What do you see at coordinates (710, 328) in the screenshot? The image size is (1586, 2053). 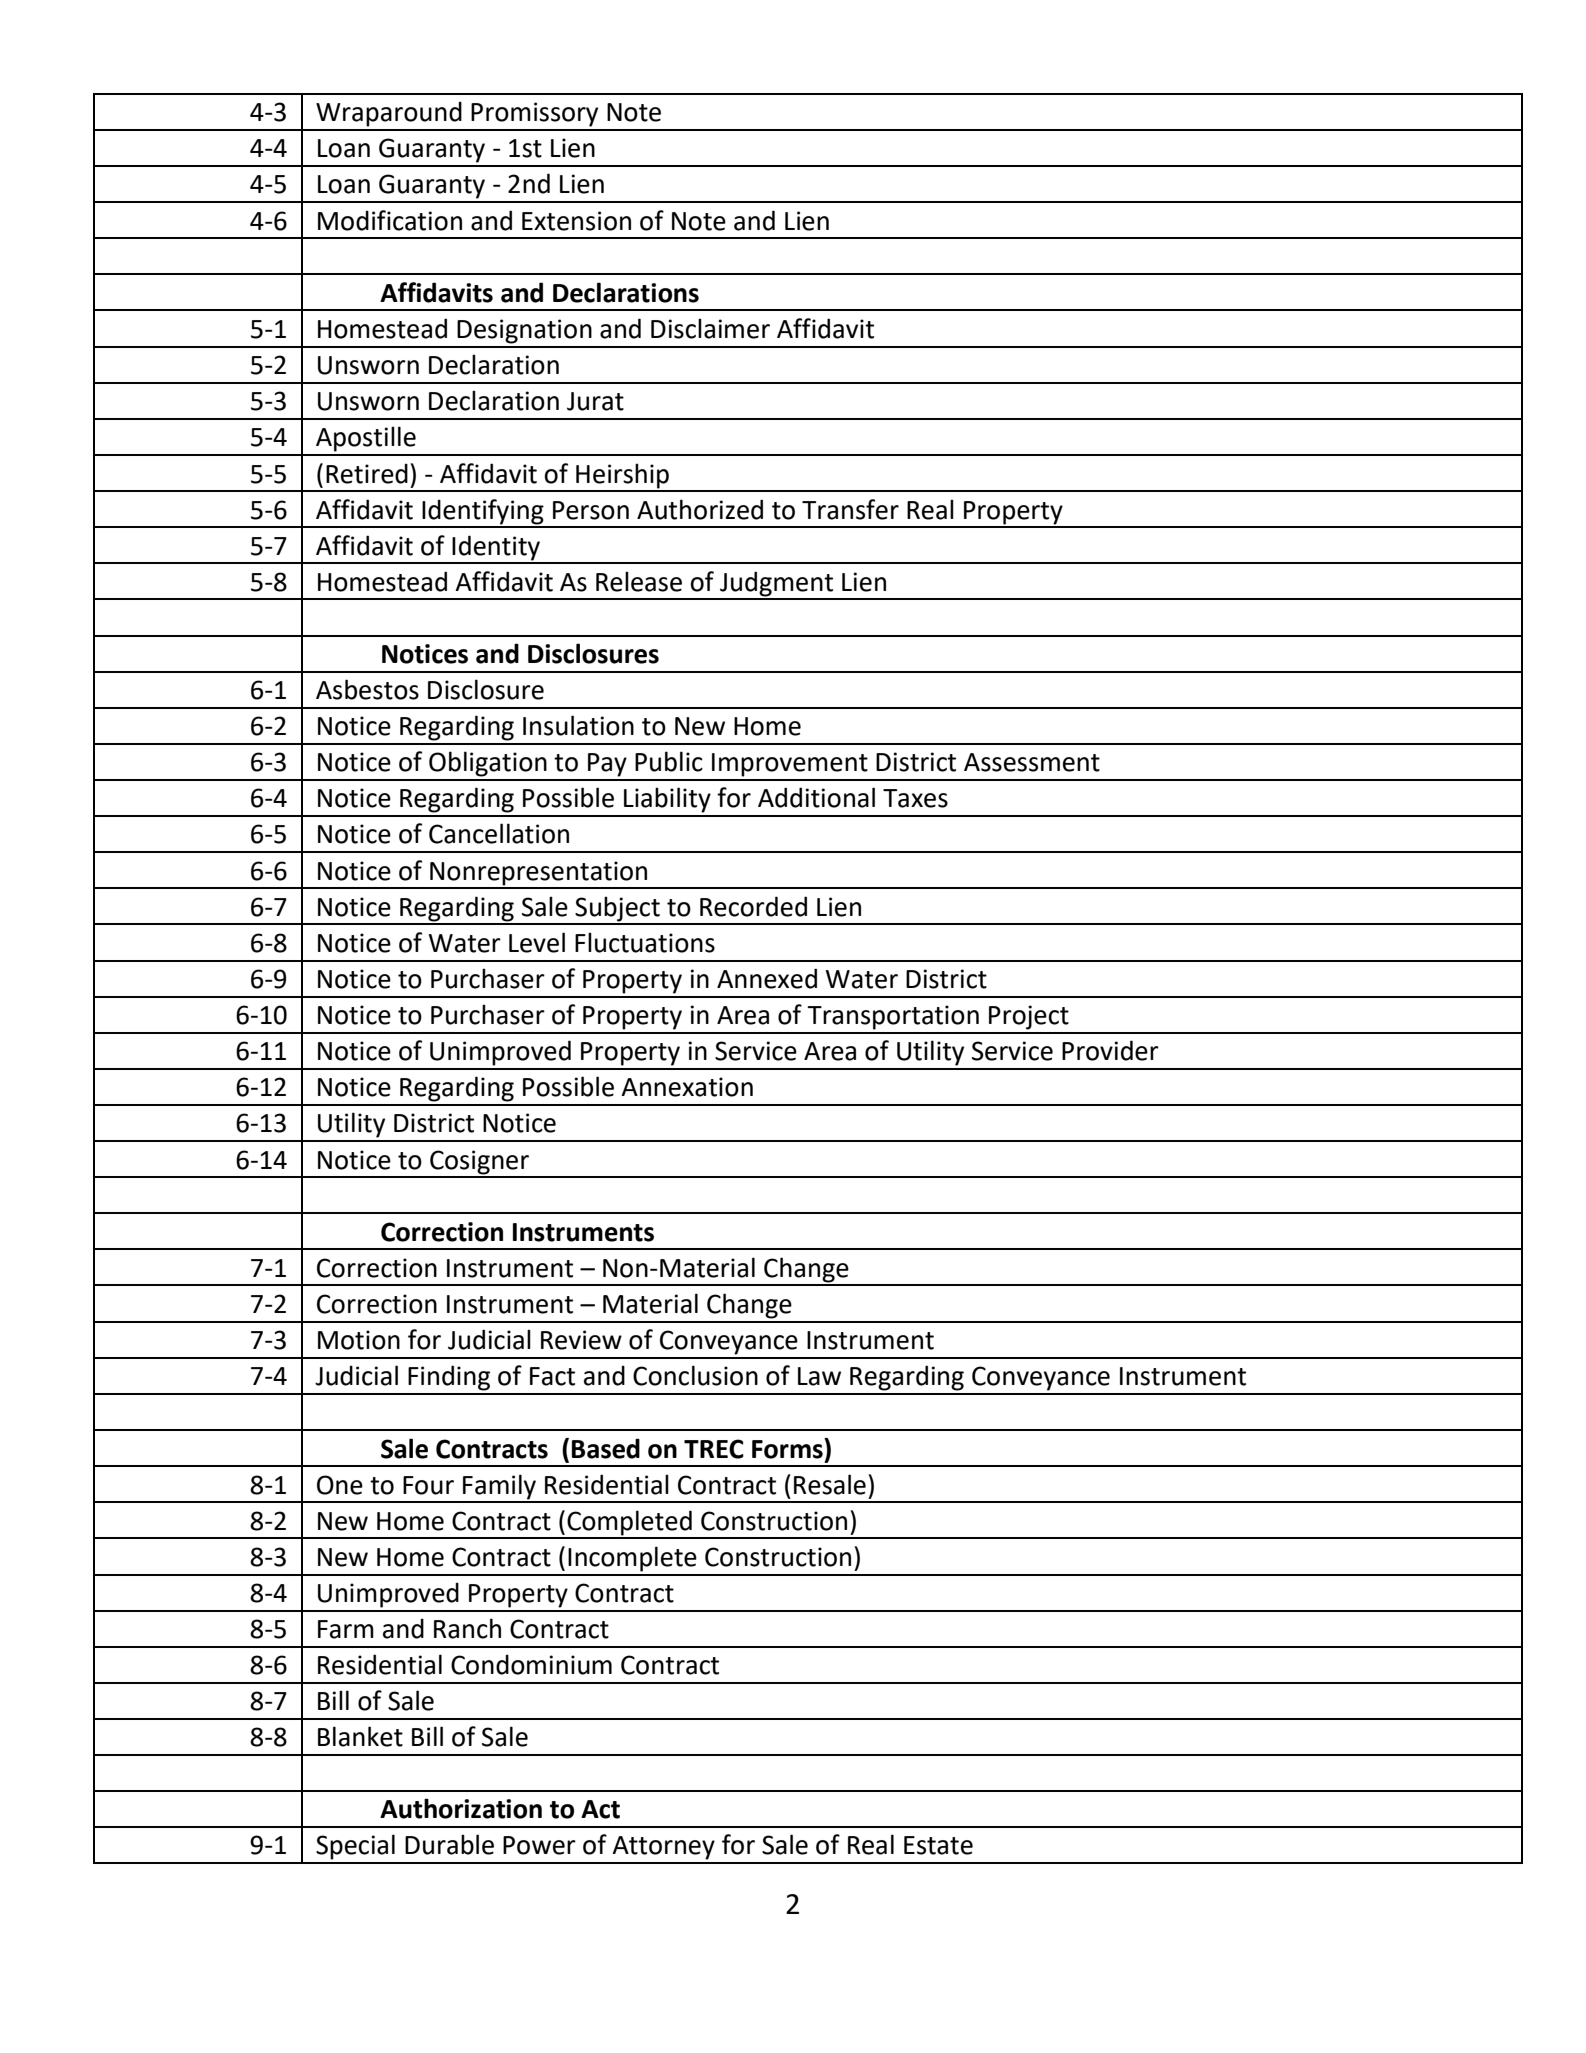 I see `Disclaimer` at bounding box center [710, 328].
